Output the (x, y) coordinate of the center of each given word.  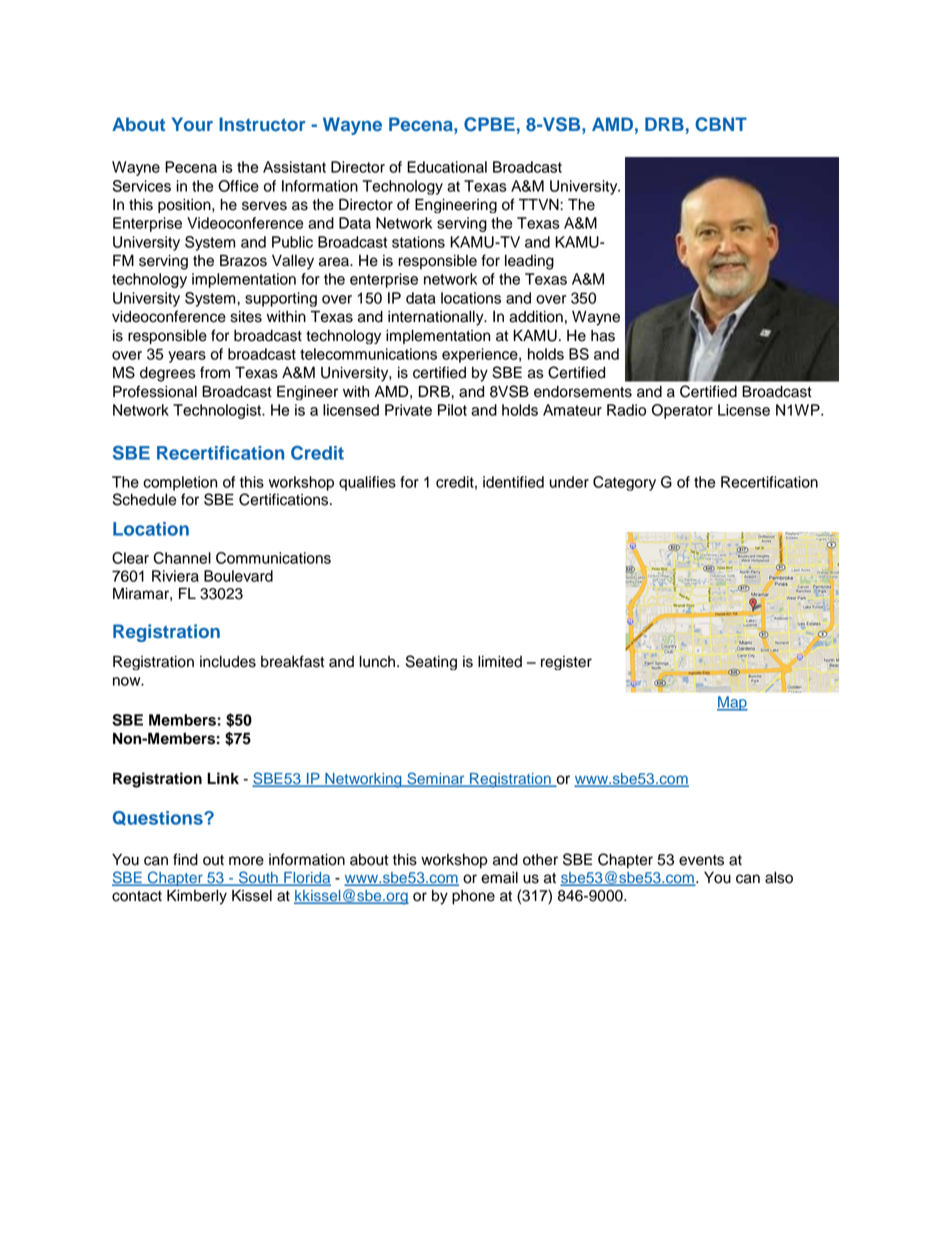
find (185, 859)
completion (180, 483)
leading (529, 262)
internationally (437, 318)
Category (624, 483)
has (603, 336)
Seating (431, 662)
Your (192, 124)
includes (228, 662)
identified (513, 482)
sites (246, 317)
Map (732, 703)
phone (473, 897)
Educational (447, 167)
